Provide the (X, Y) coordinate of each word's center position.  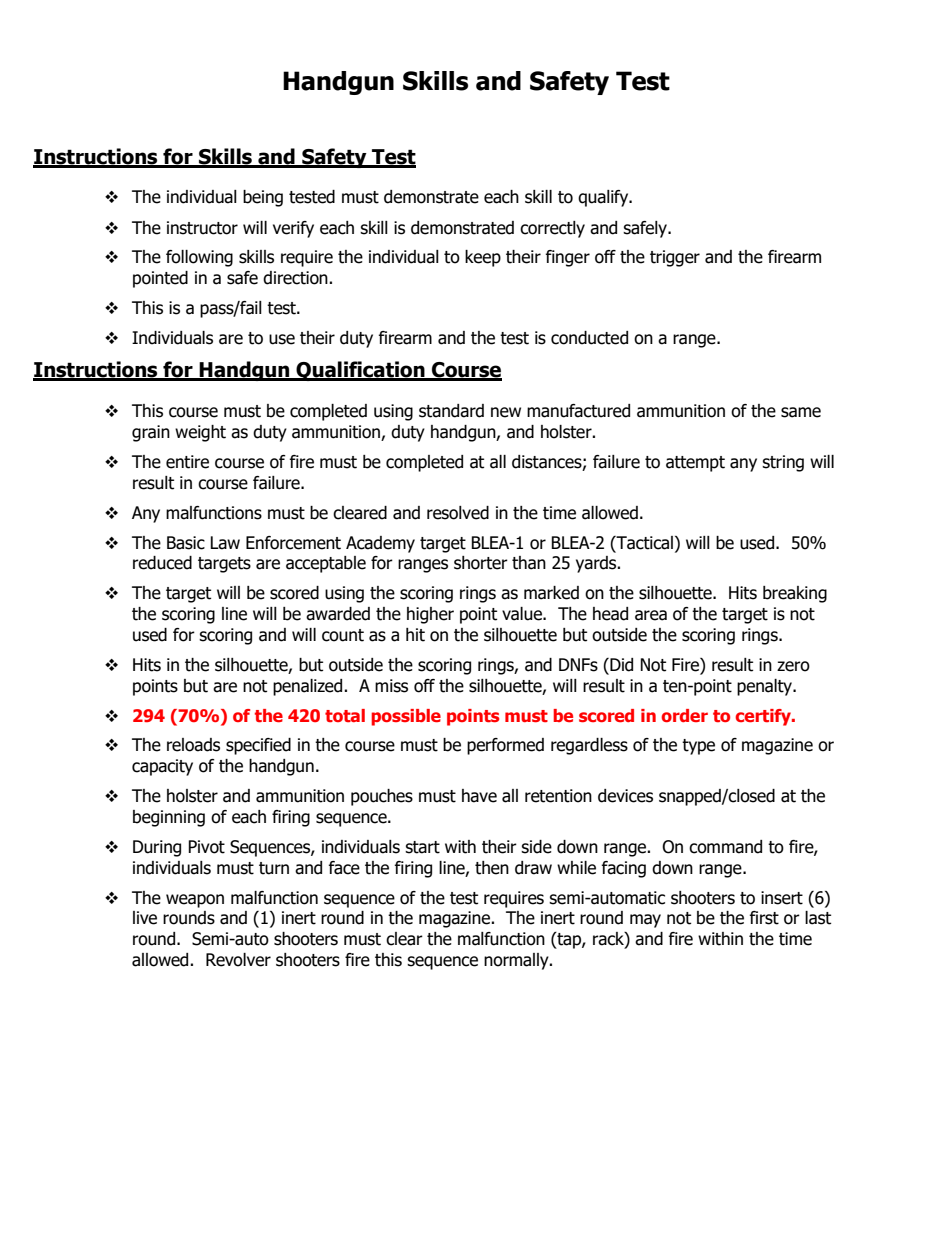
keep (483, 258)
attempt (695, 464)
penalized (309, 687)
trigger (675, 258)
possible (406, 717)
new (506, 412)
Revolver (238, 960)
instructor (202, 228)
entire (187, 462)
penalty (765, 687)
